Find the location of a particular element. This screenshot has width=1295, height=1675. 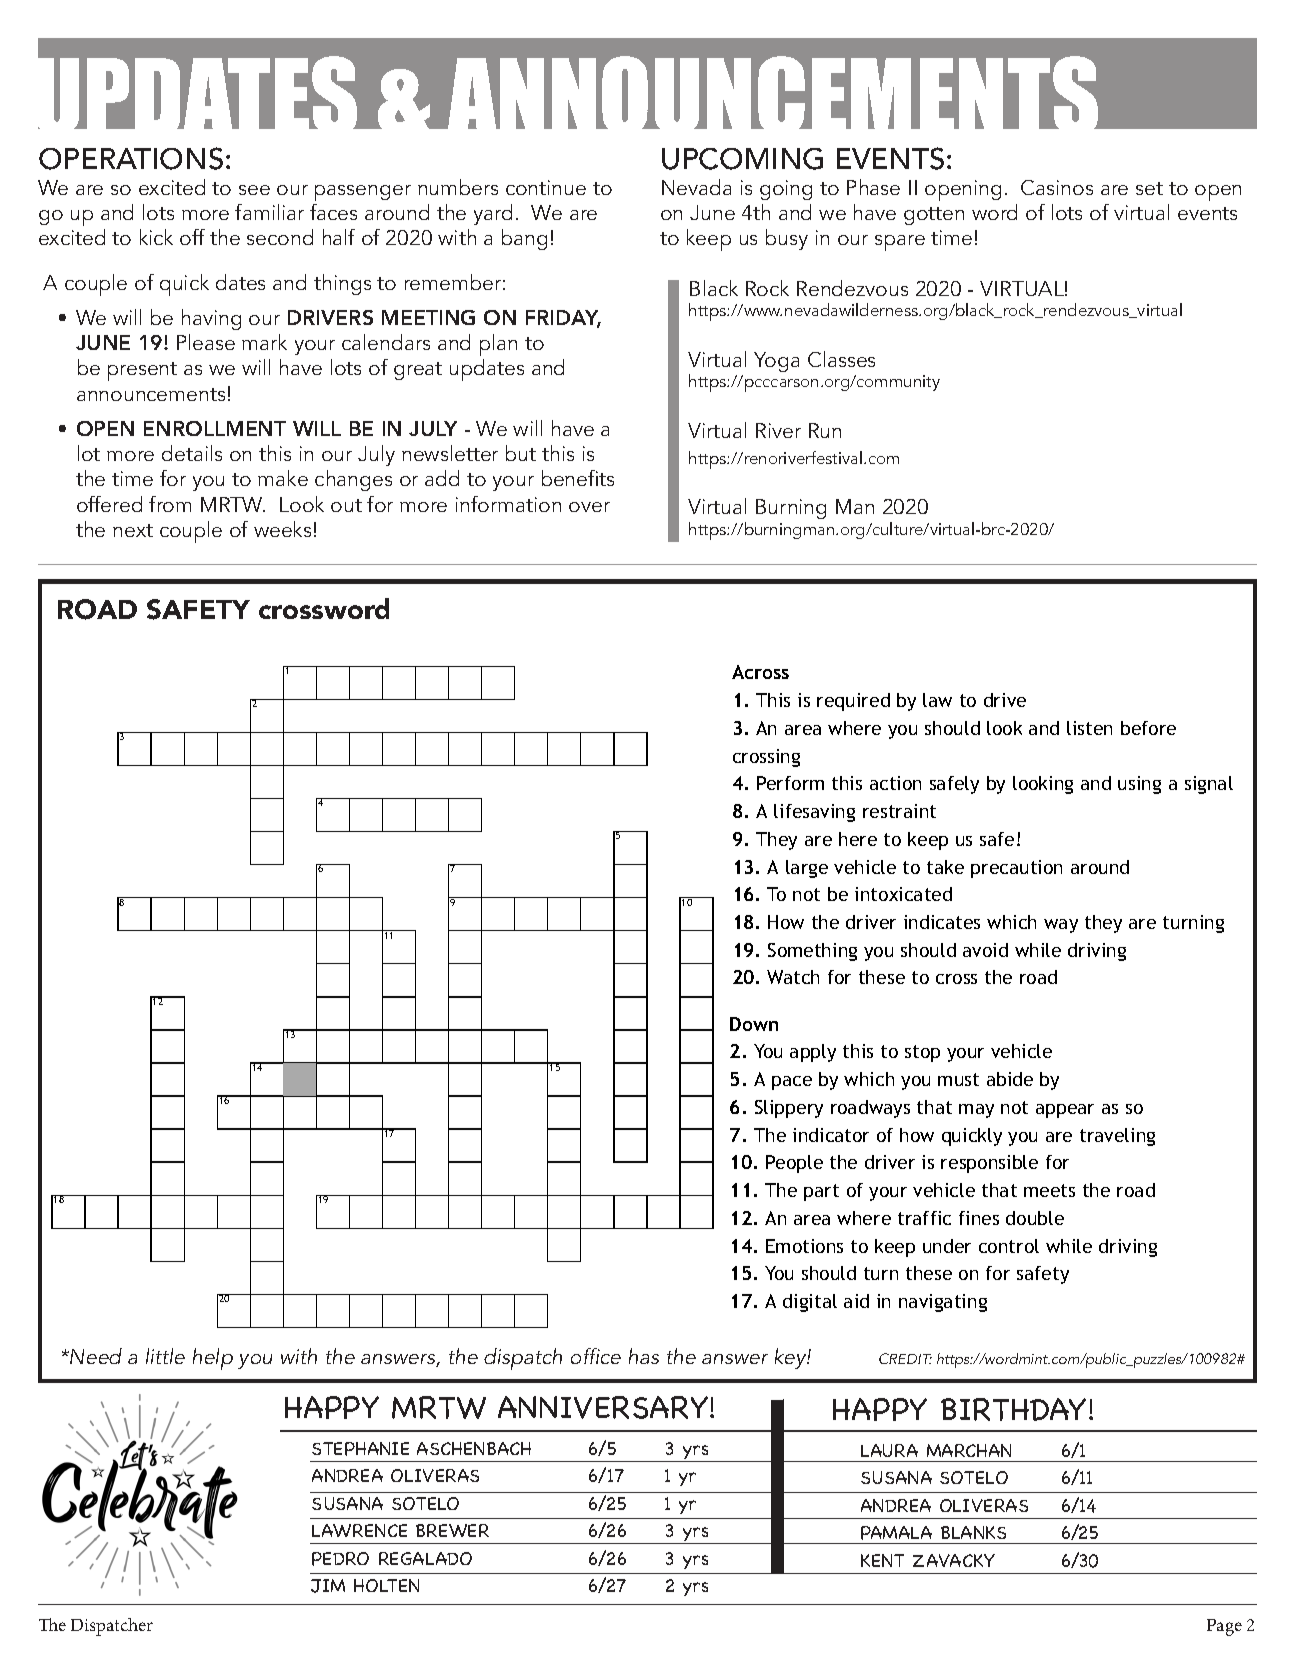

UPCOMING is located at coordinates (742, 159).
